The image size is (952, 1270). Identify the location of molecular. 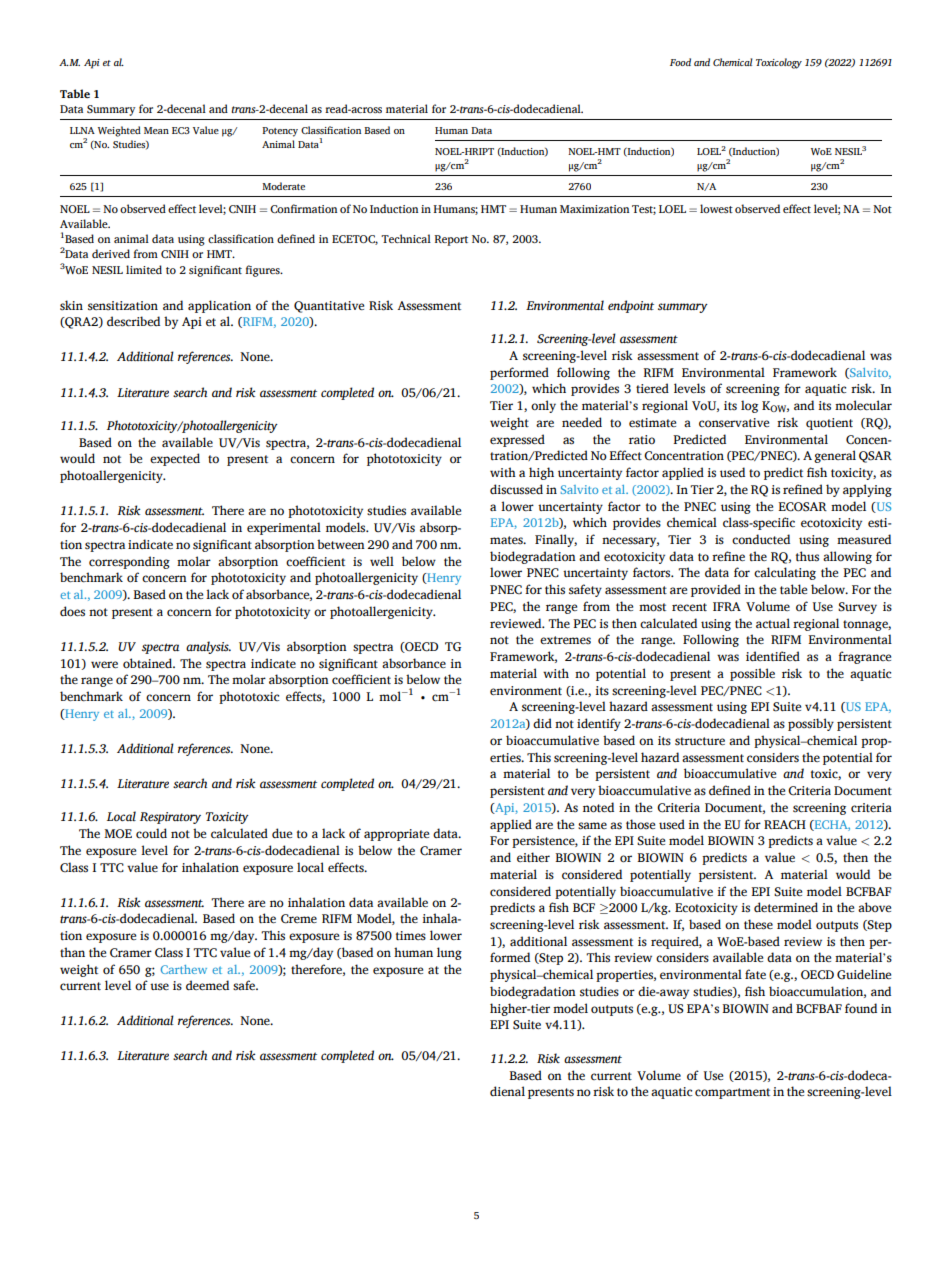
(863, 405).
